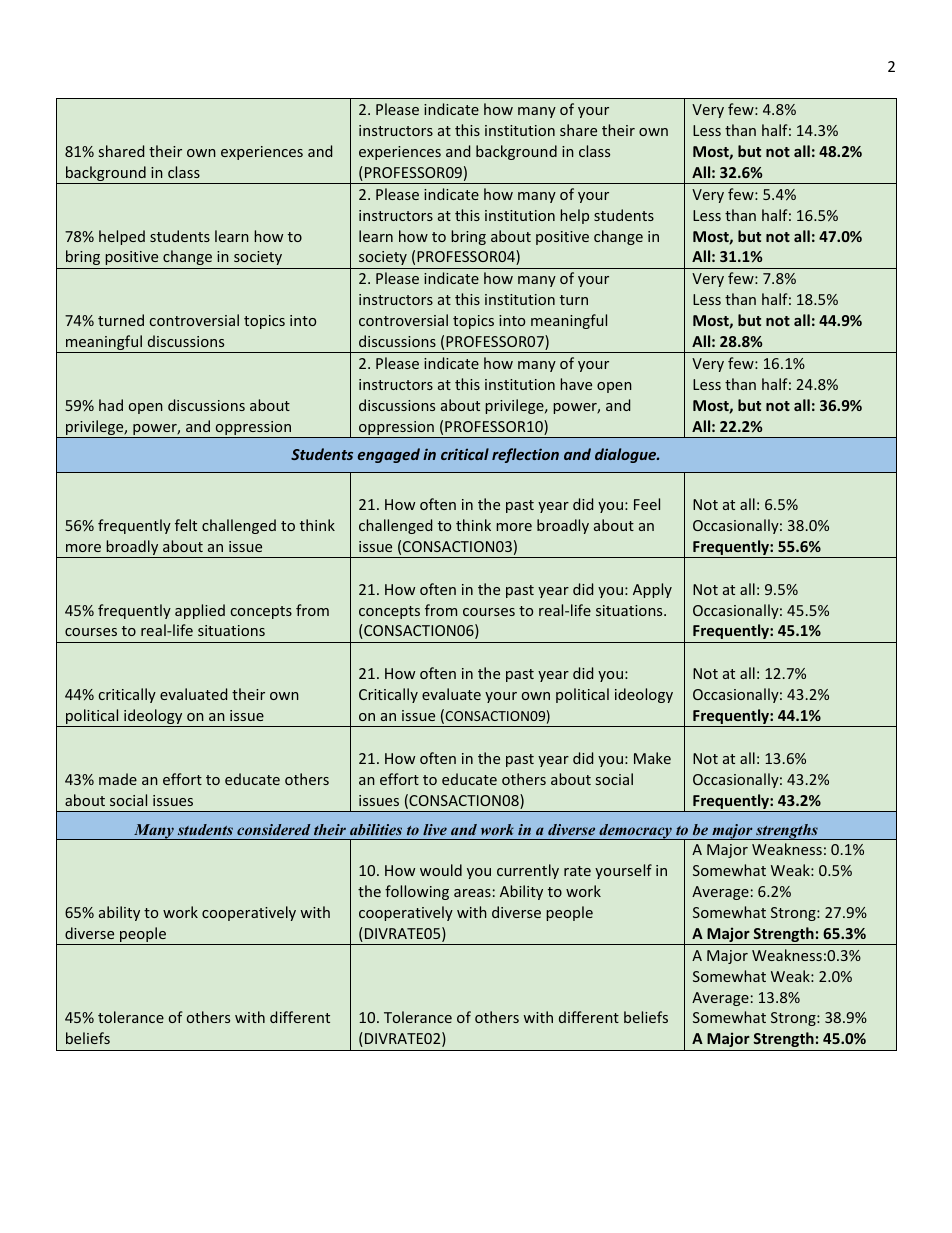 The image size is (952, 1233). Describe the element at coordinates (274, 829) in the screenshot. I see `considered` at that location.
